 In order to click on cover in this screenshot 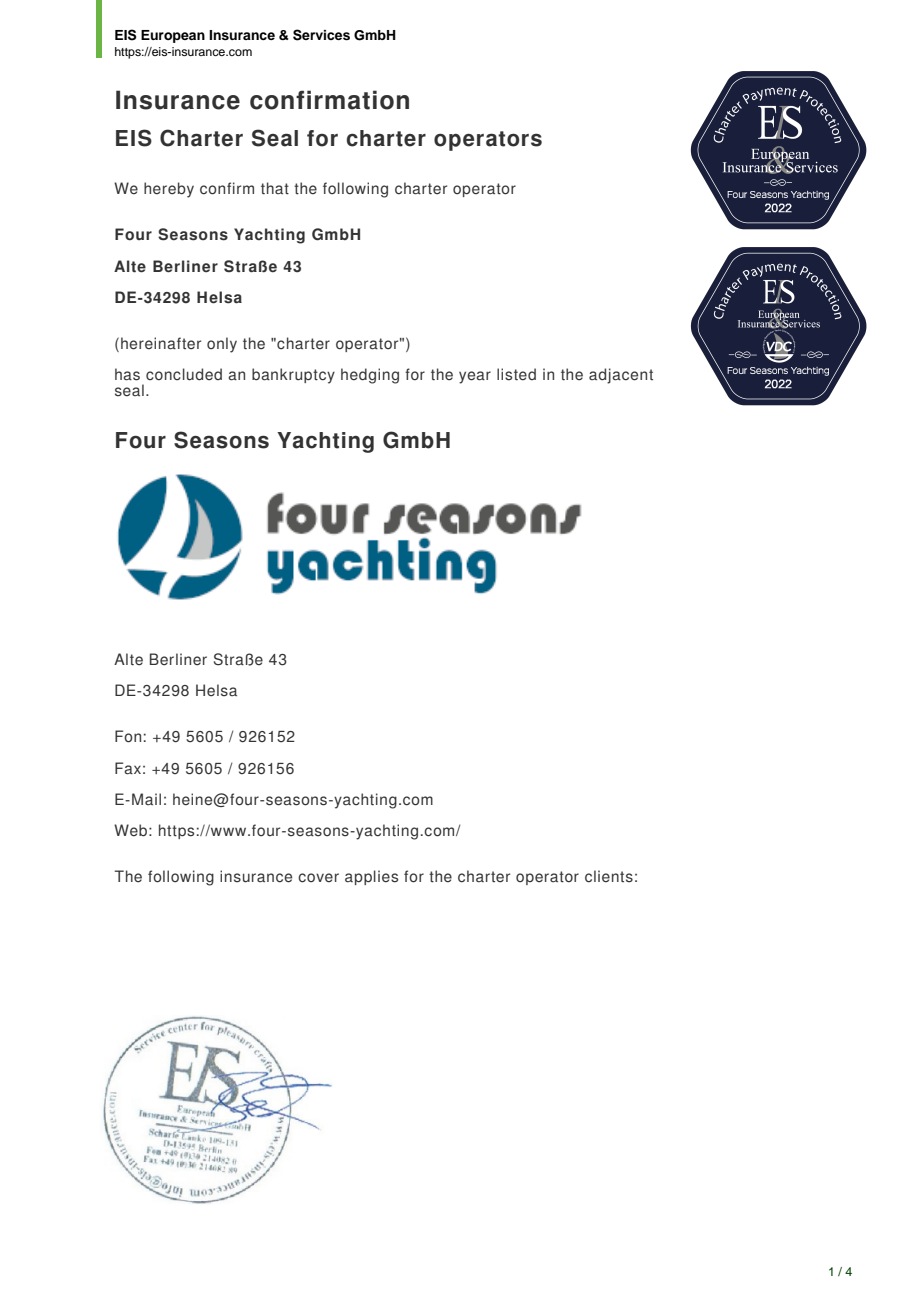, I will do `click(318, 878)`.
